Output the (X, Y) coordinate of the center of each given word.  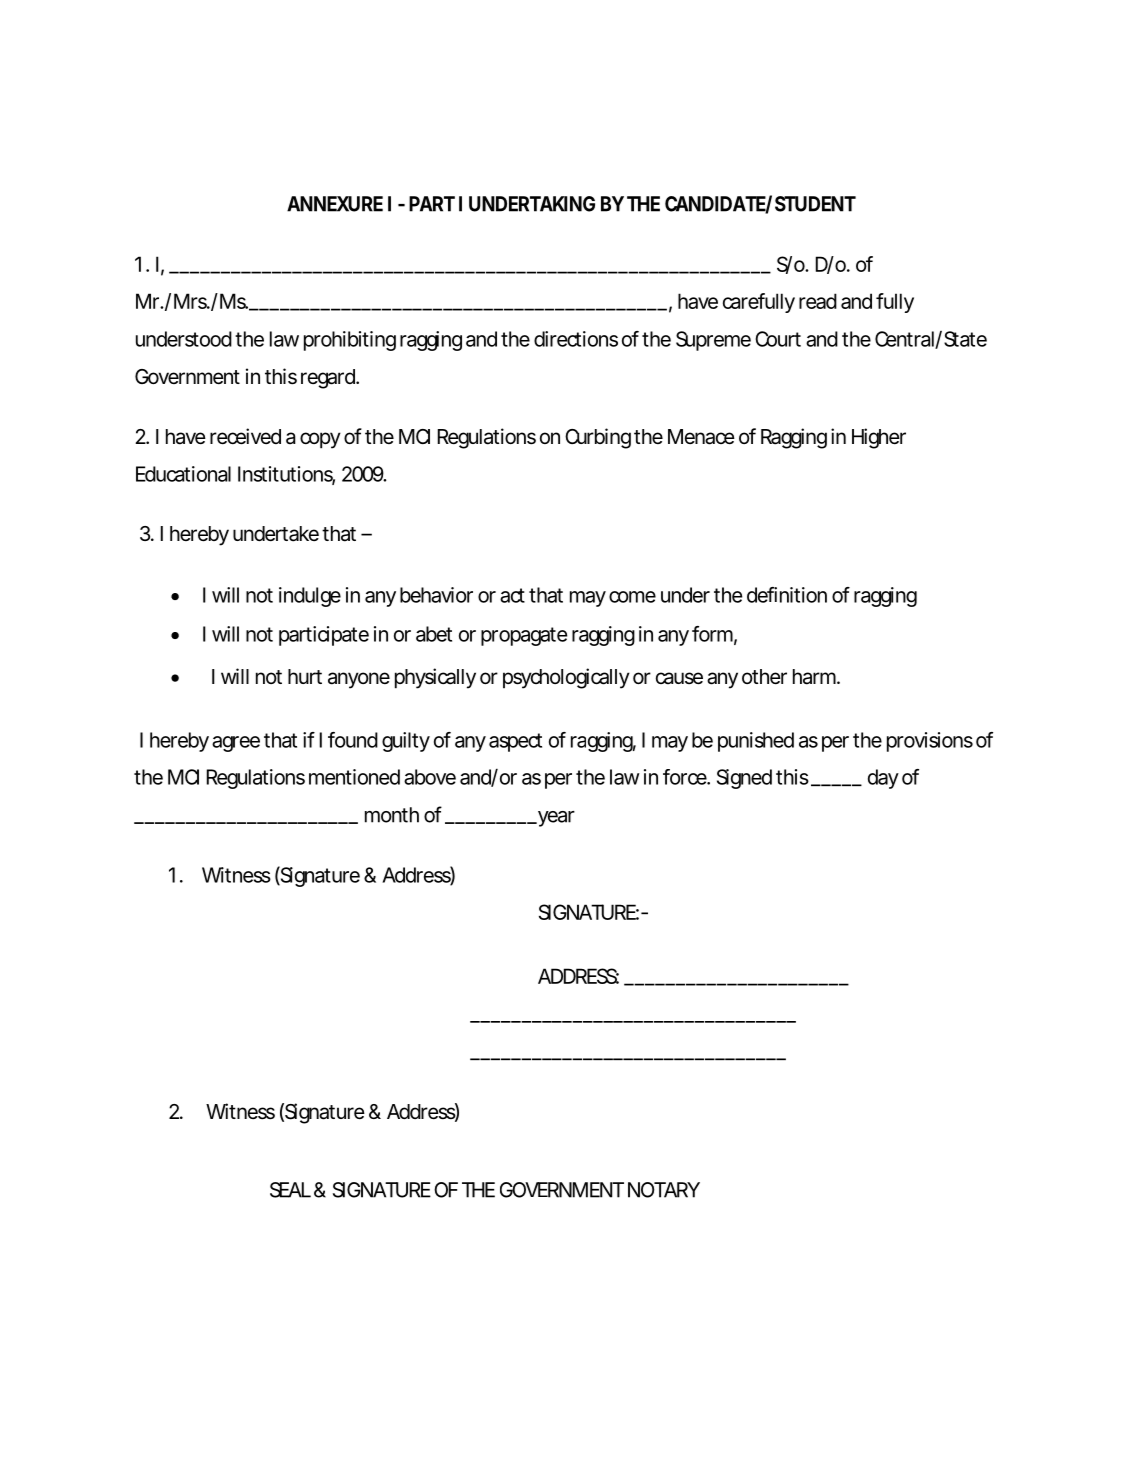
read (818, 301)
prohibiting (350, 341)
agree (236, 744)
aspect (515, 742)
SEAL (290, 1190)
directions (576, 339)
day (883, 779)
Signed (744, 779)
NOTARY (664, 1190)
